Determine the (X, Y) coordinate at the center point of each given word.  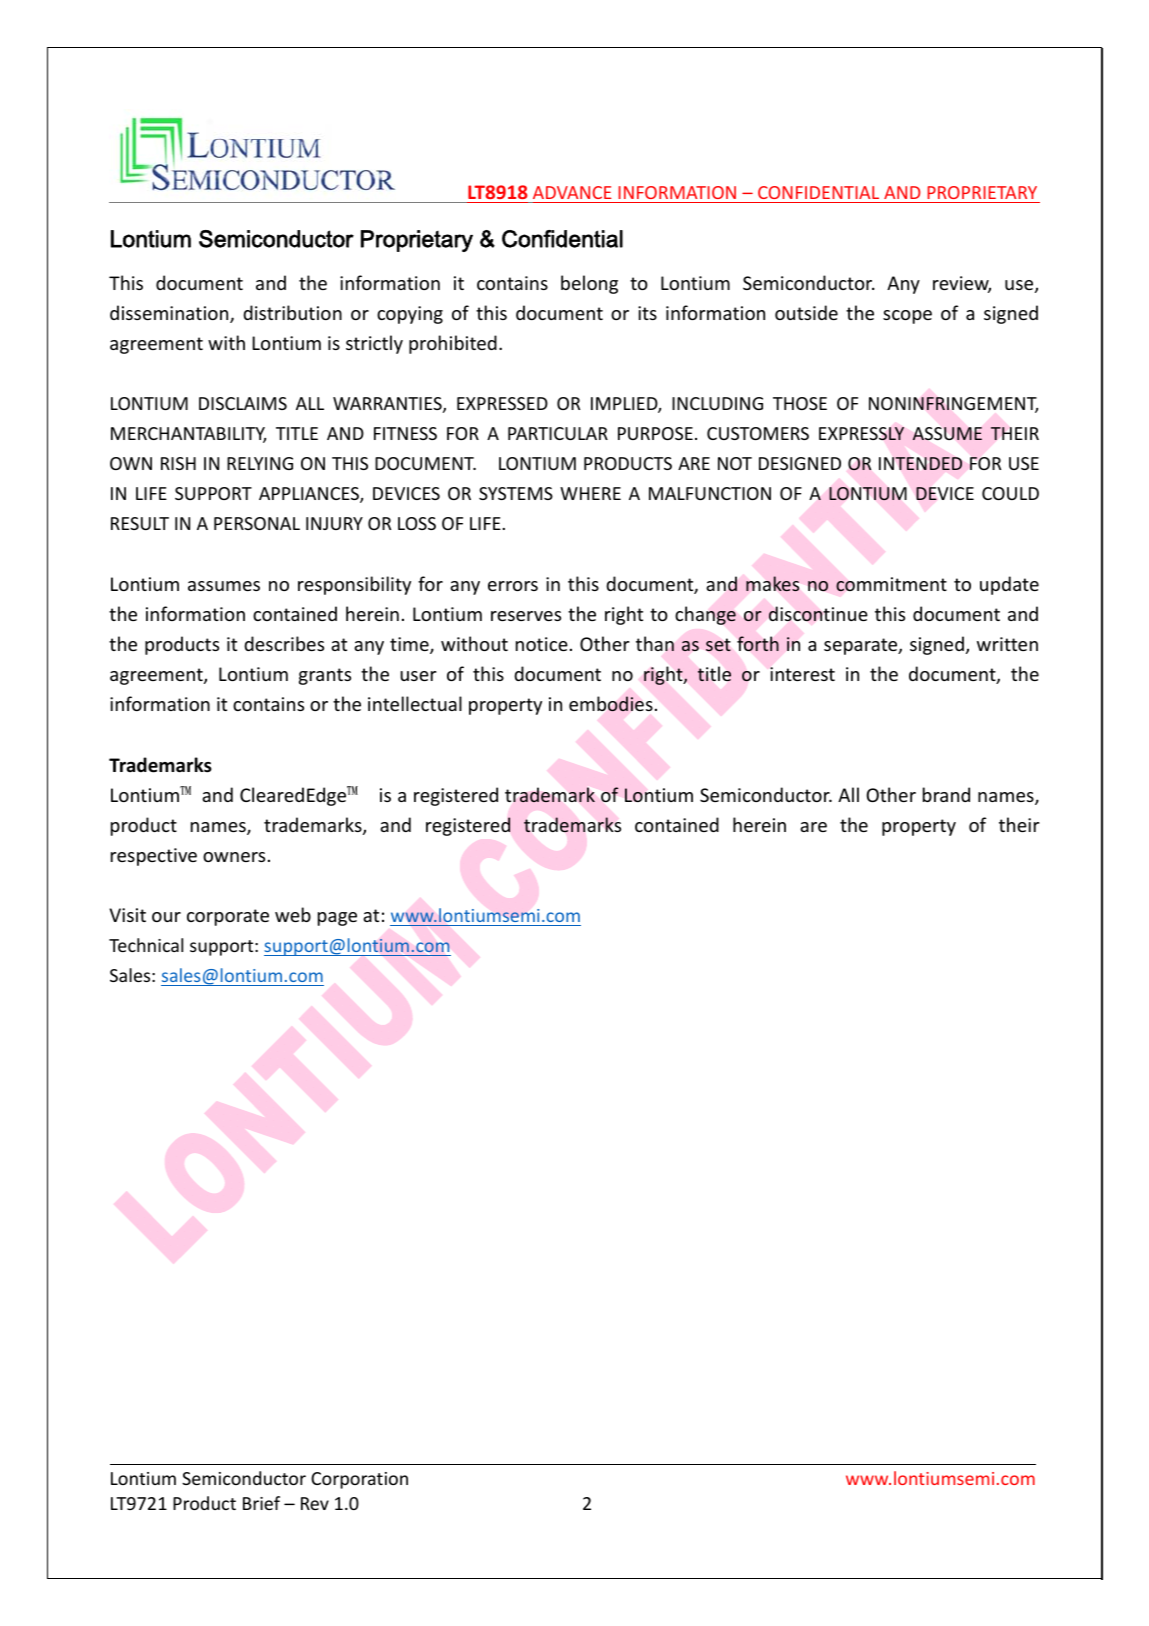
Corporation (359, 1480)
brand (946, 794)
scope (907, 317)
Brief (261, 1503)
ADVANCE (572, 192)
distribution (292, 312)
